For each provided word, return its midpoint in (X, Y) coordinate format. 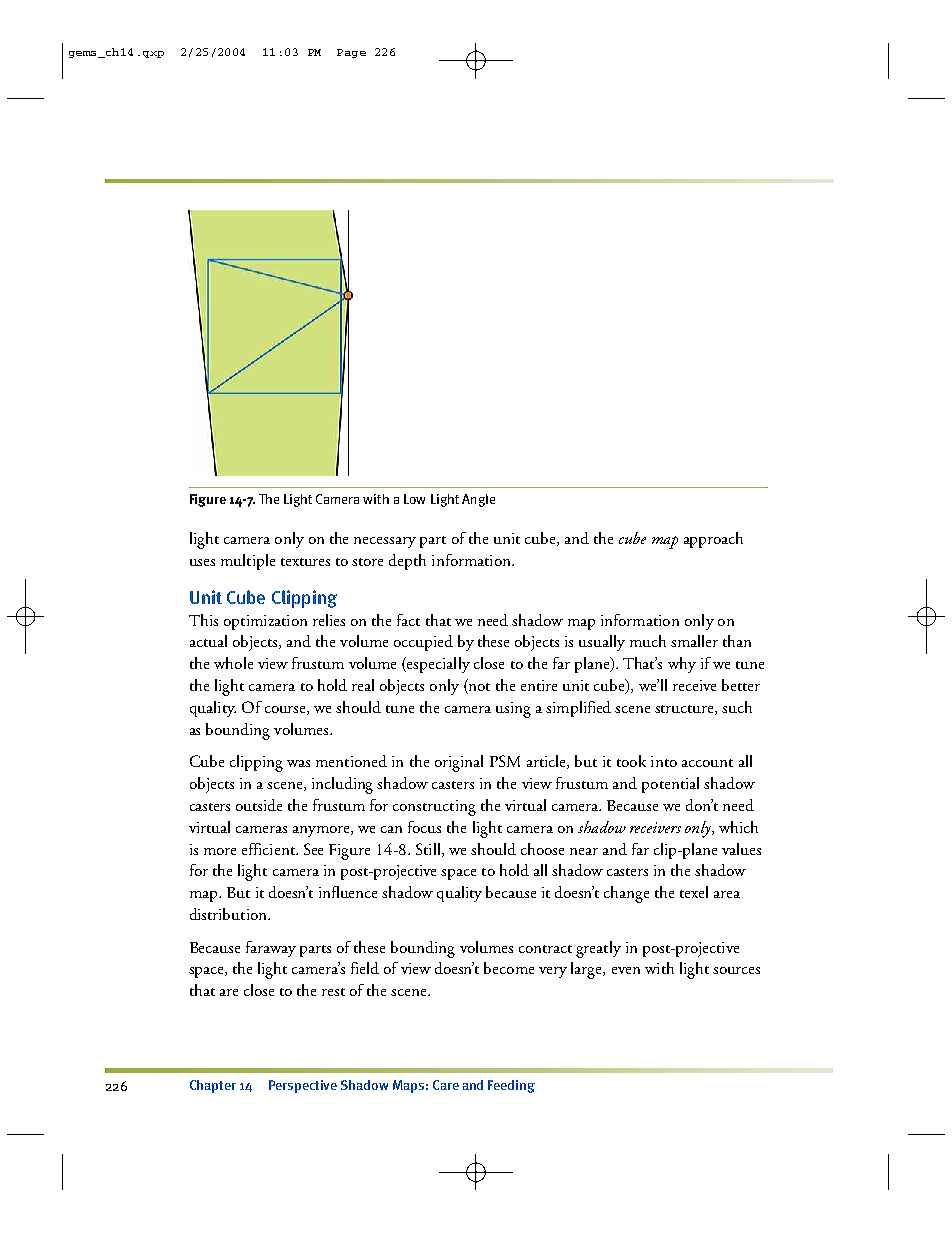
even (626, 970)
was (298, 763)
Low (414, 499)
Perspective (303, 1086)
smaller (694, 641)
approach (713, 540)
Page (351, 53)
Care (446, 1085)
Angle (478, 500)
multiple (248, 562)
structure (685, 710)
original (459, 763)
